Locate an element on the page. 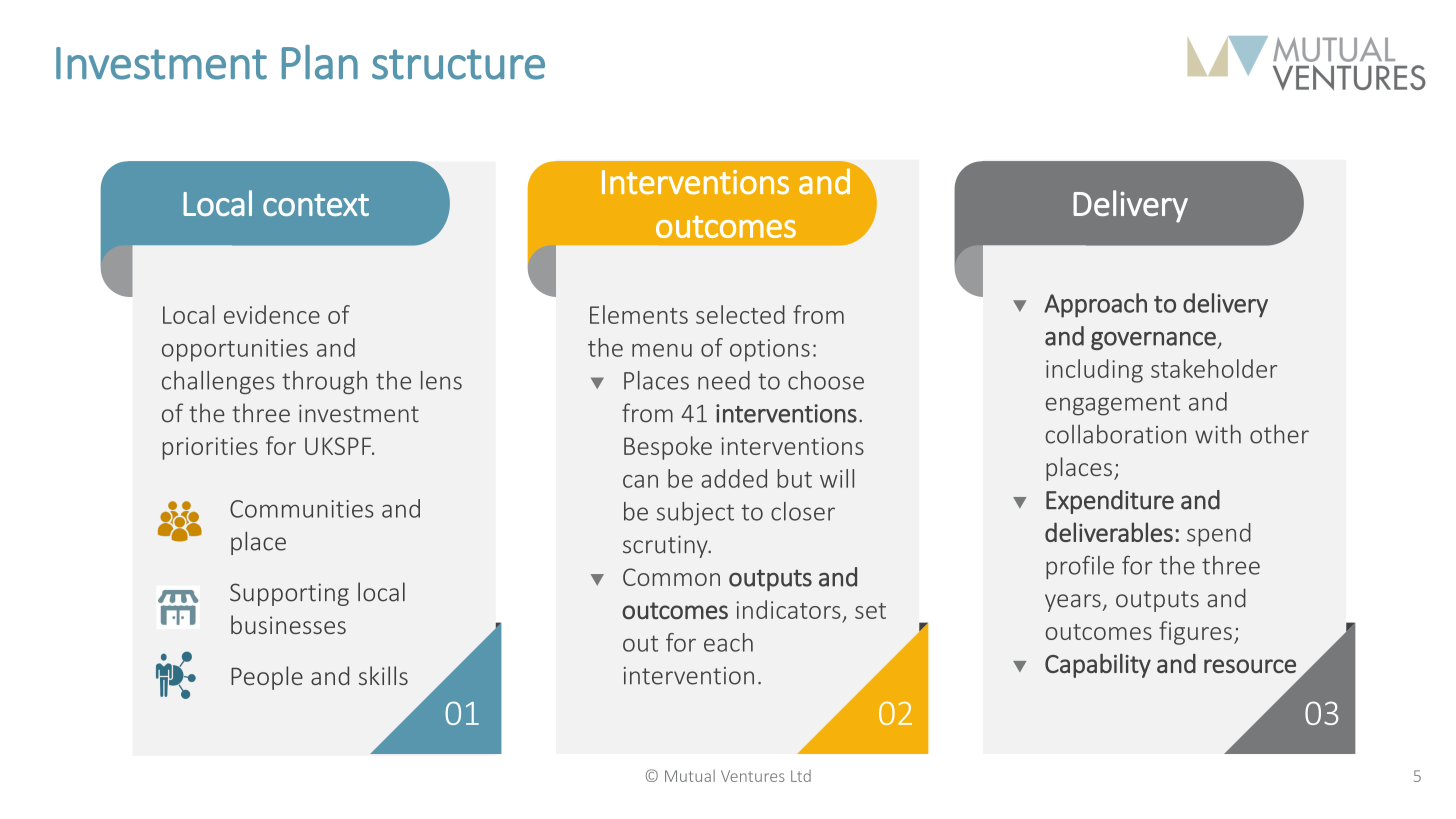 The image size is (1456, 819). engagement is located at coordinates (1113, 405).
